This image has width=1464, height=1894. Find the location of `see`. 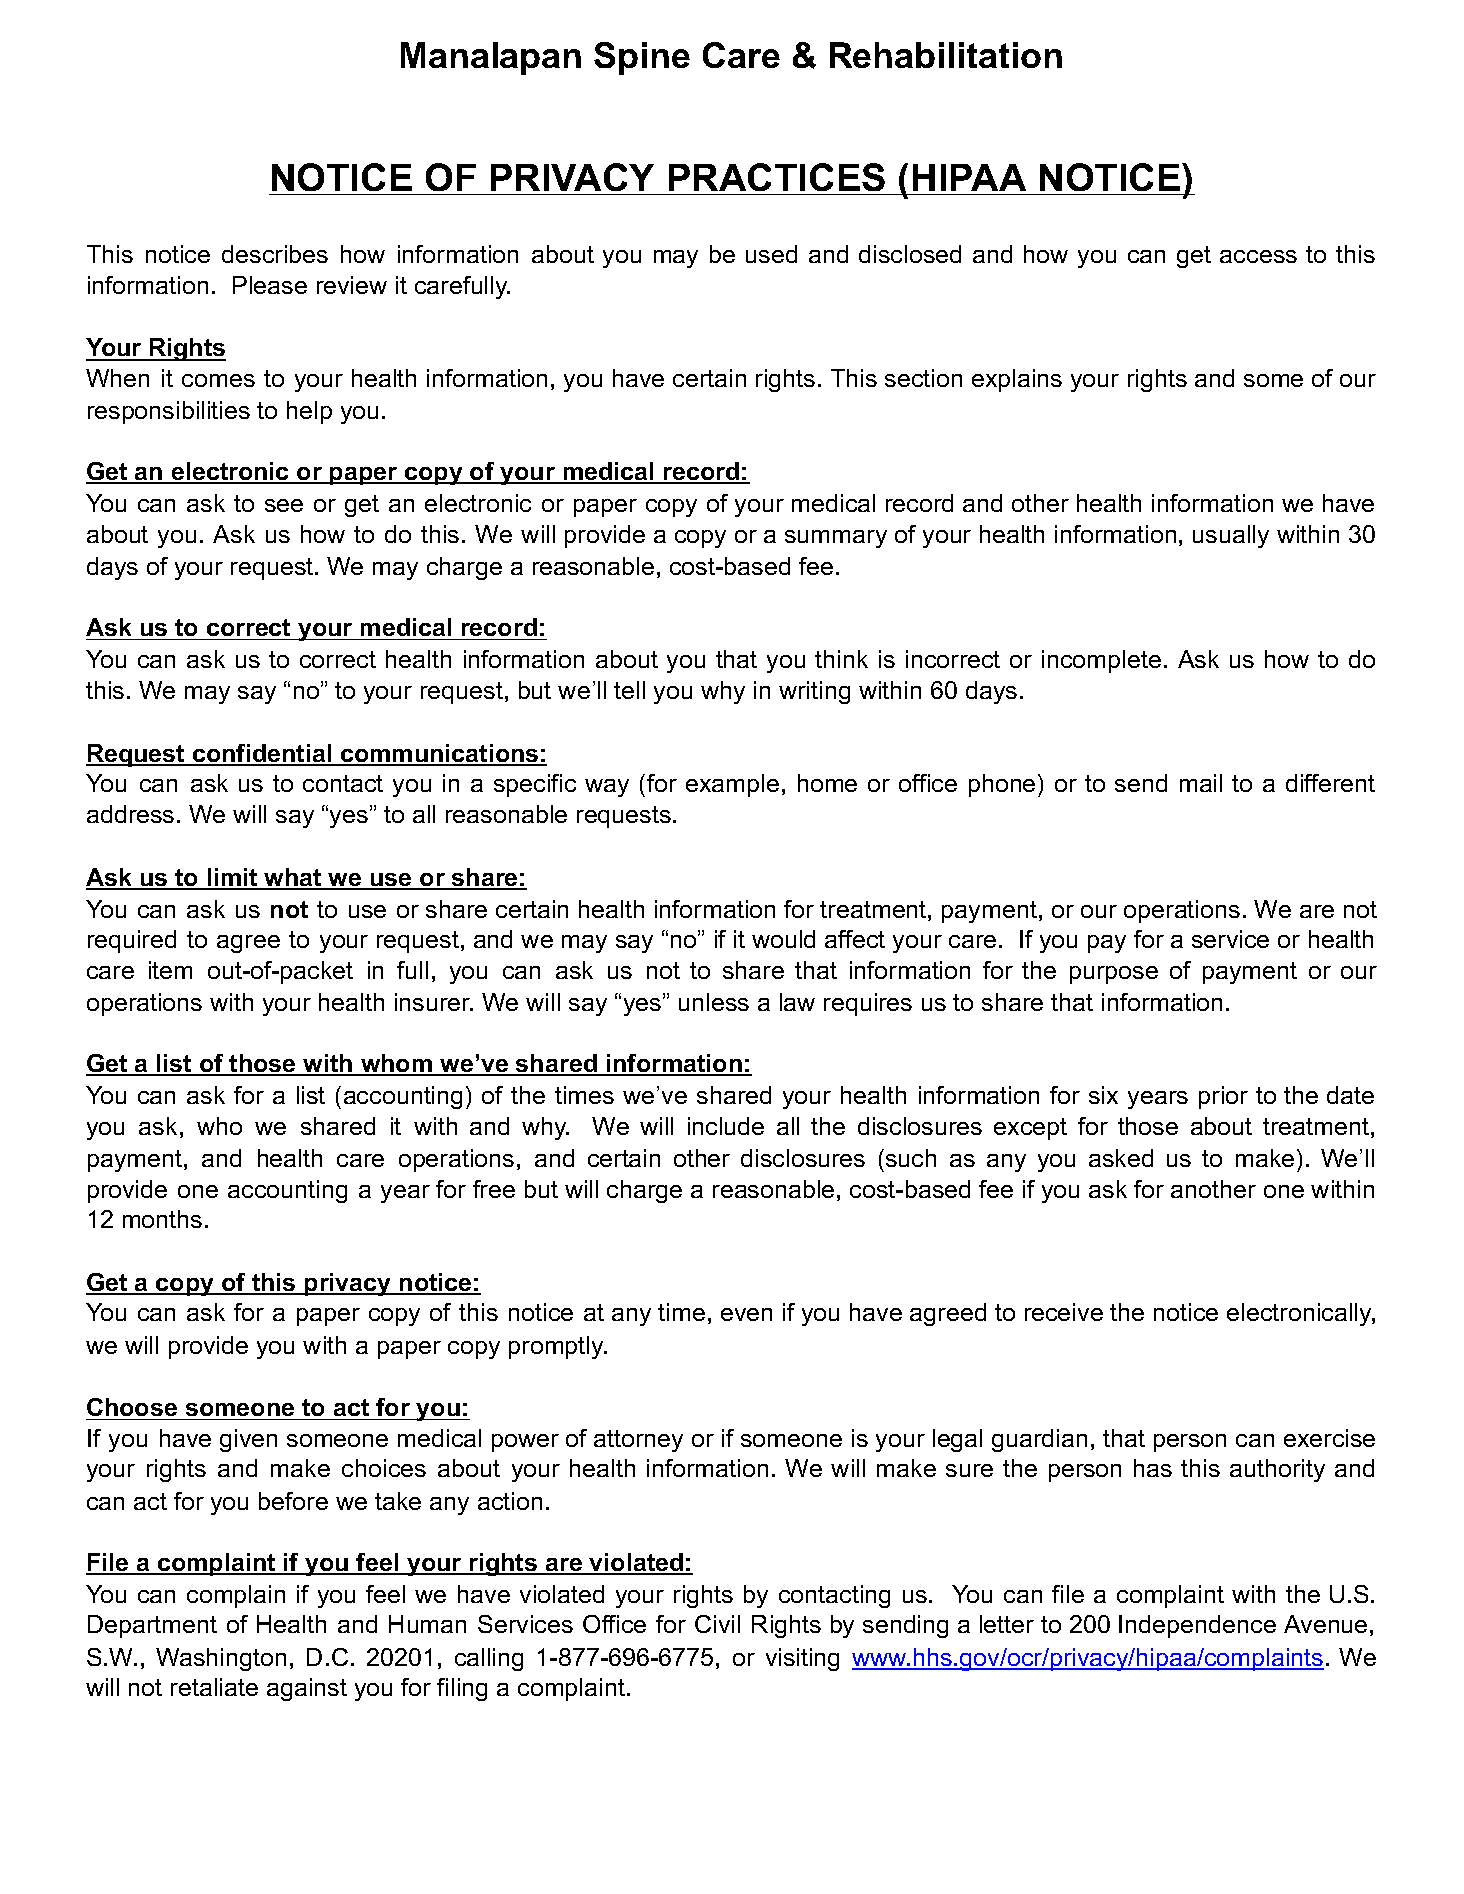

see is located at coordinates (284, 505).
